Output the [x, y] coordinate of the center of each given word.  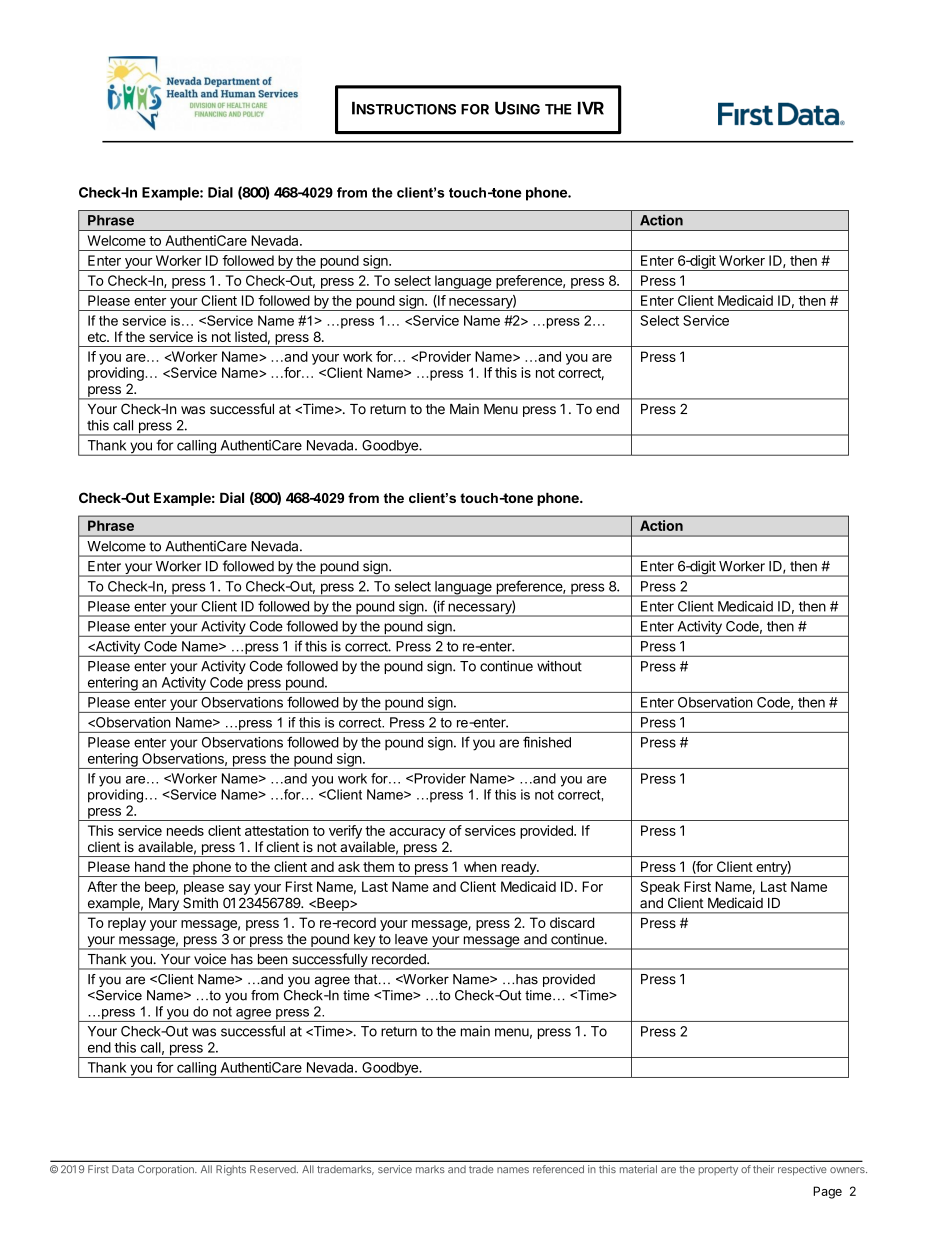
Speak [660, 888]
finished [547, 742]
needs [185, 830]
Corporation [167, 1170]
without [559, 666]
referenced [558, 1169]
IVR [591, 108]
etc [98, 337]
